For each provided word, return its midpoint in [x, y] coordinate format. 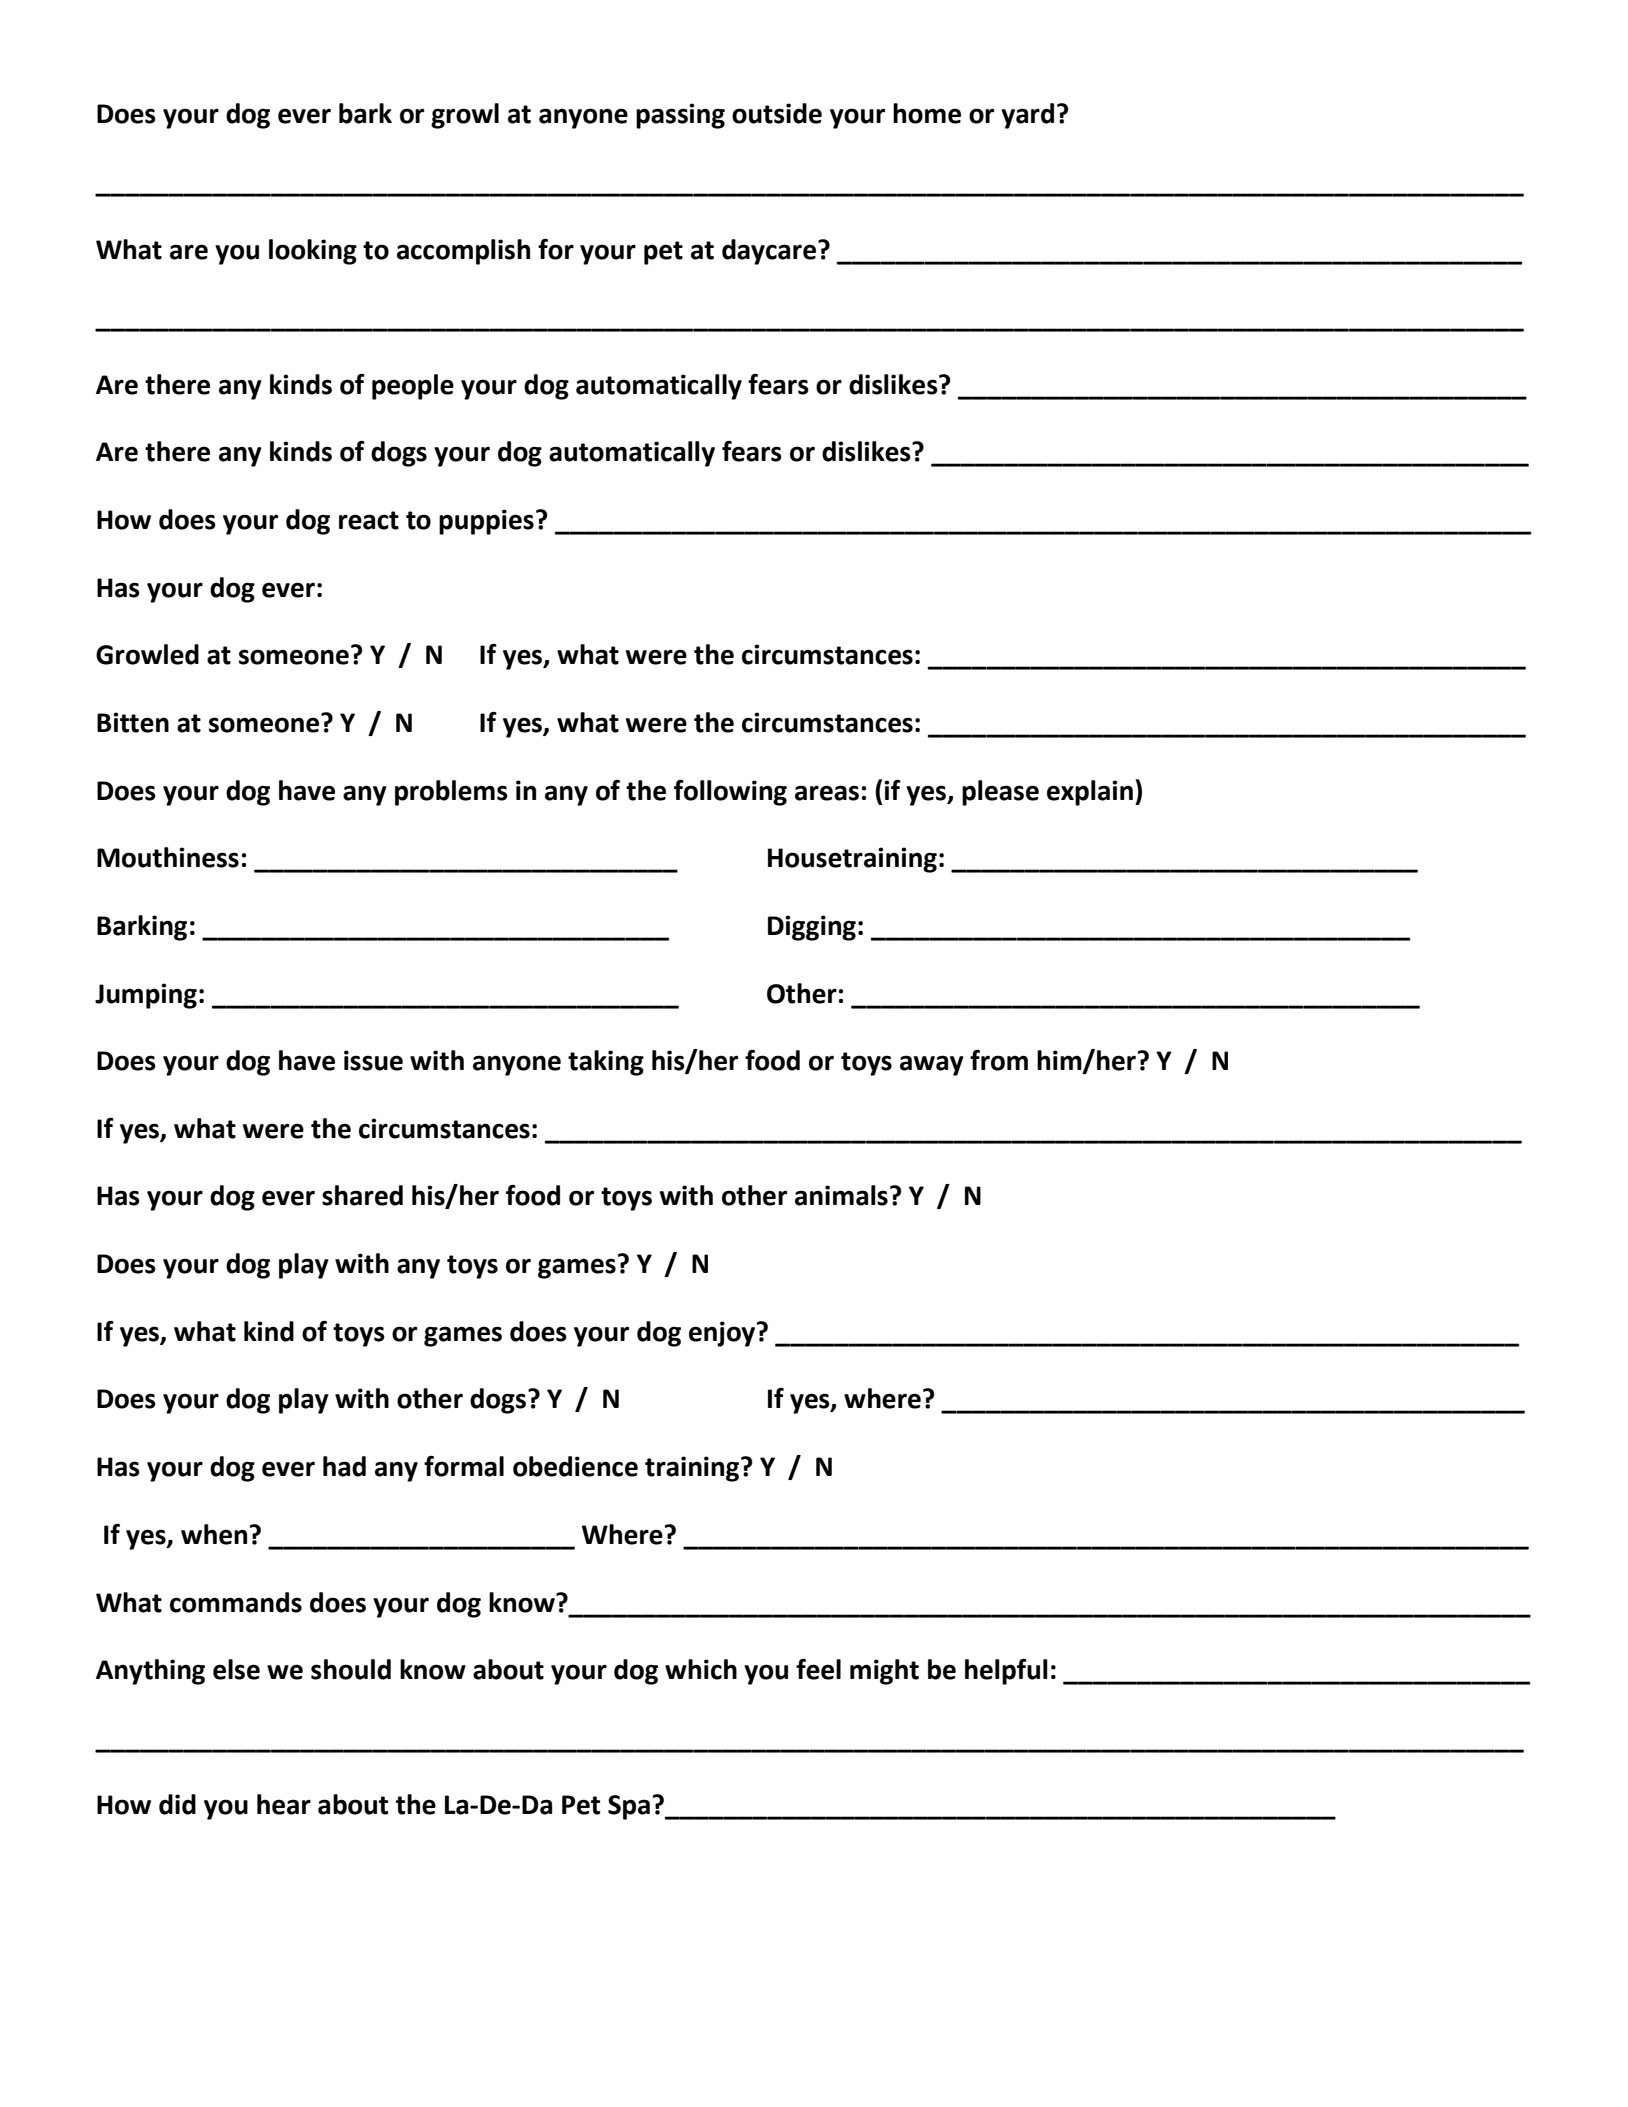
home [927, 113]
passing [680, 116]
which [701, 1669]
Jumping [146, 996]
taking [606, 1063]
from [999, 1060]
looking [313, 252]
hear [284, 1804]
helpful [1006, 1672]
